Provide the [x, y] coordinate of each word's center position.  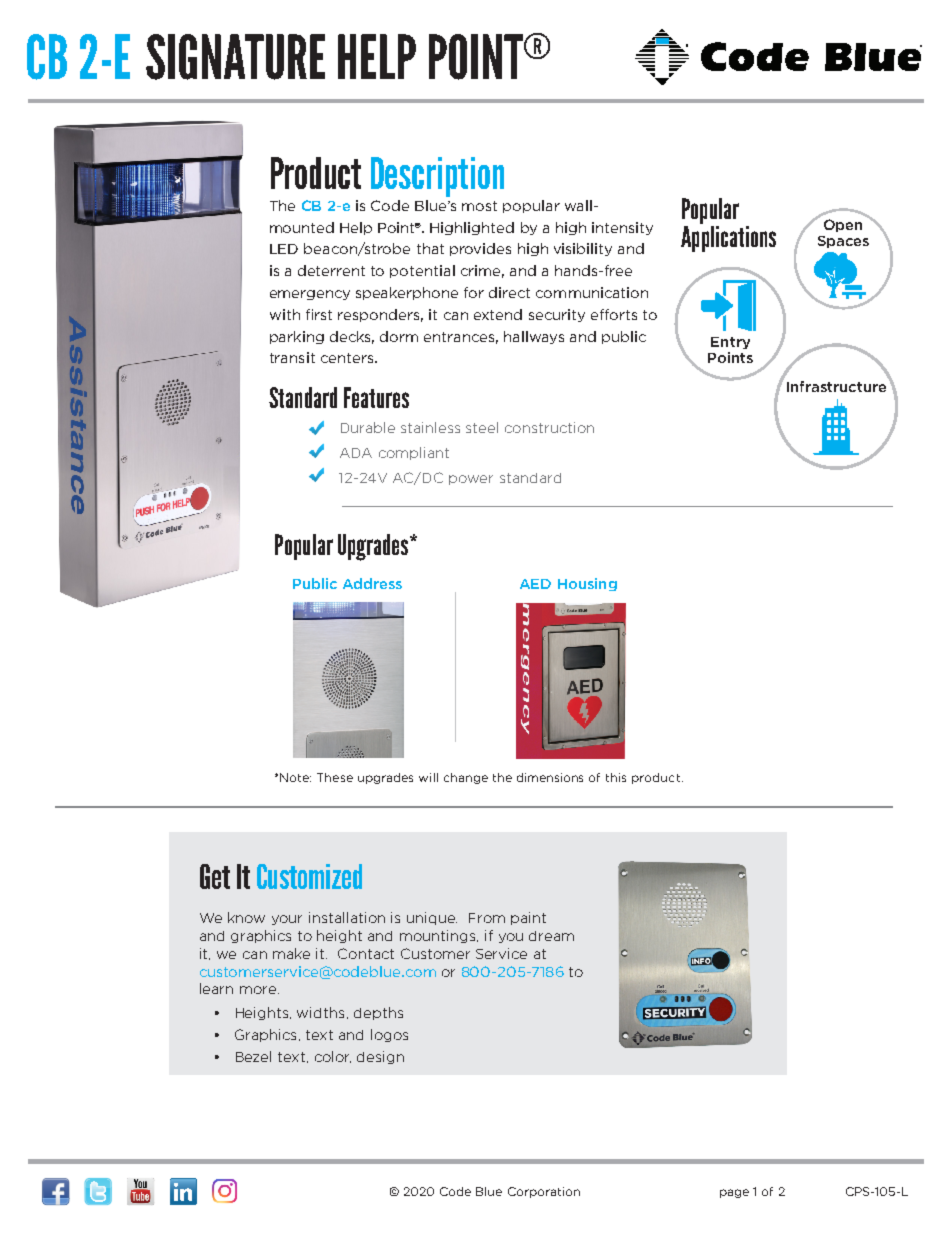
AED [535, 584]
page [734, 1193]
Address [372, 583]
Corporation [544, 1192]
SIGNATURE [235, 57]
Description [437, 177]
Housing [587, 584]
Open [843, 225]
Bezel [253, 1056]
